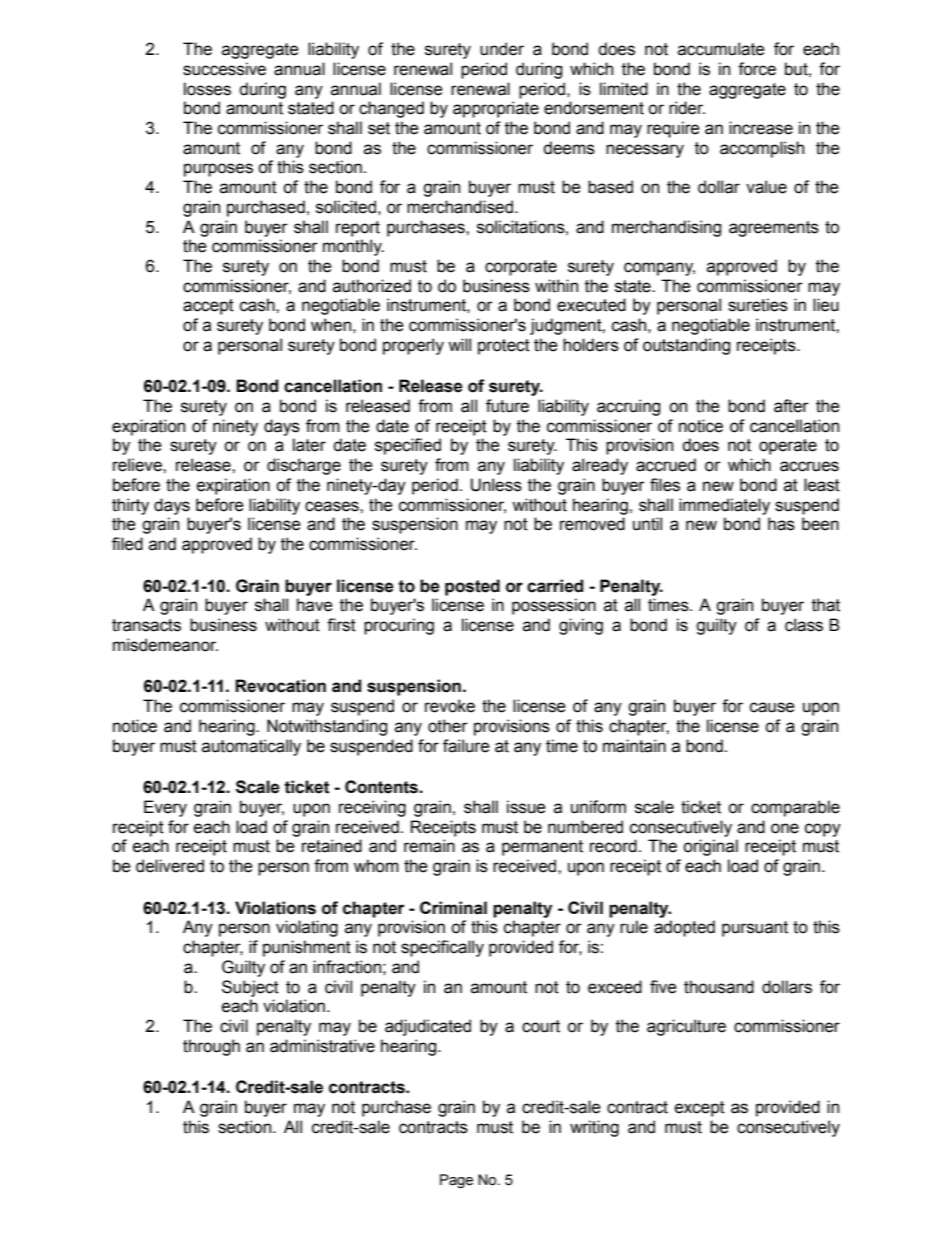 The width and height of the screenshot is (952, 1233). Describe the element at coordinates (165, 808) in the screenshot. I see `Every` at that location.
